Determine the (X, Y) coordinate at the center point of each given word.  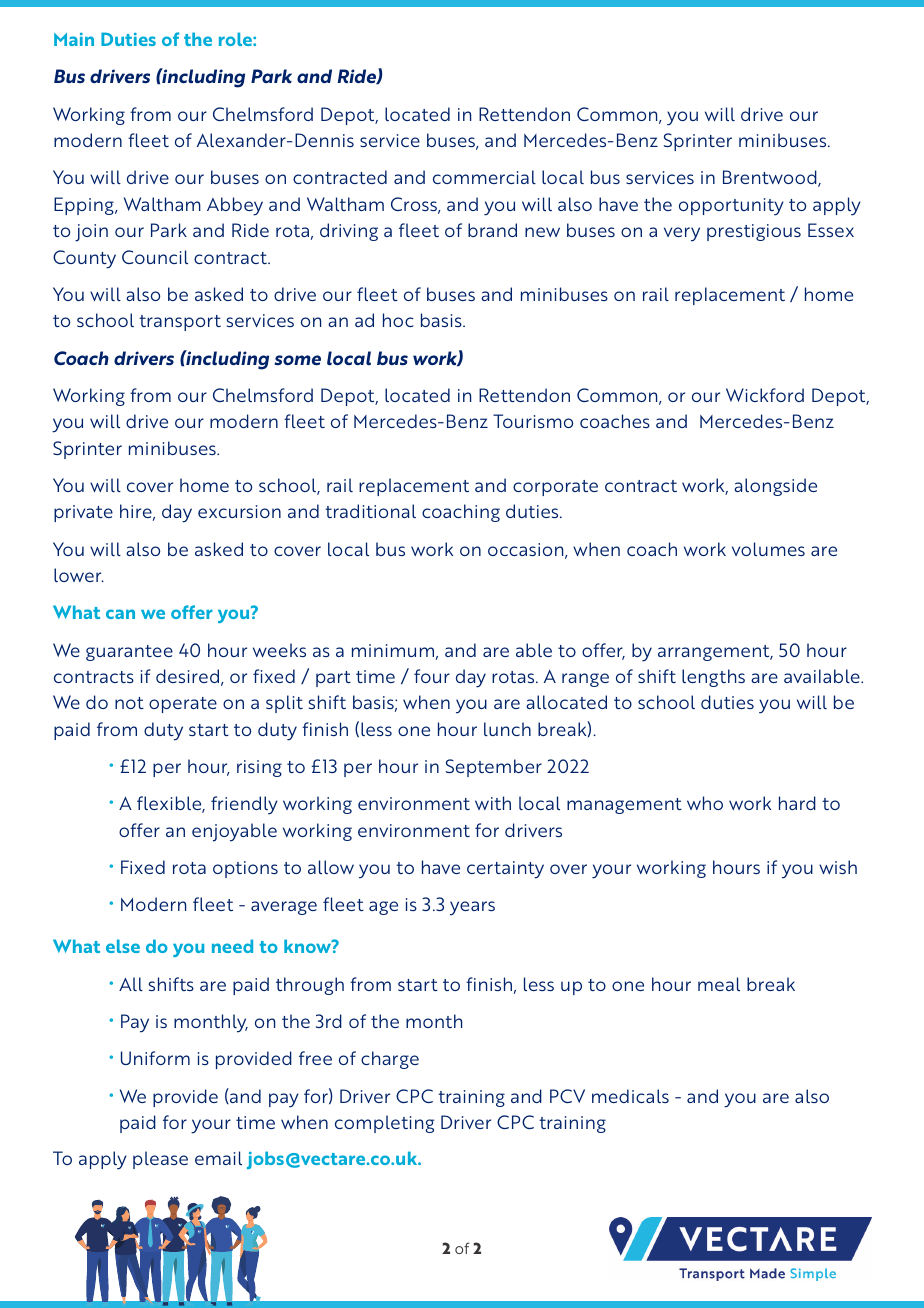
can (120, 614)
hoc (398, 320)
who (705, 803)
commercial (484, 177)
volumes (768, 549)
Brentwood (771, 178)
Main (74, 39)
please (160, 1160)
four (432, 676)
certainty (505, 870)
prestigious (754, 232)
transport (180, 323)
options (245, 869)
